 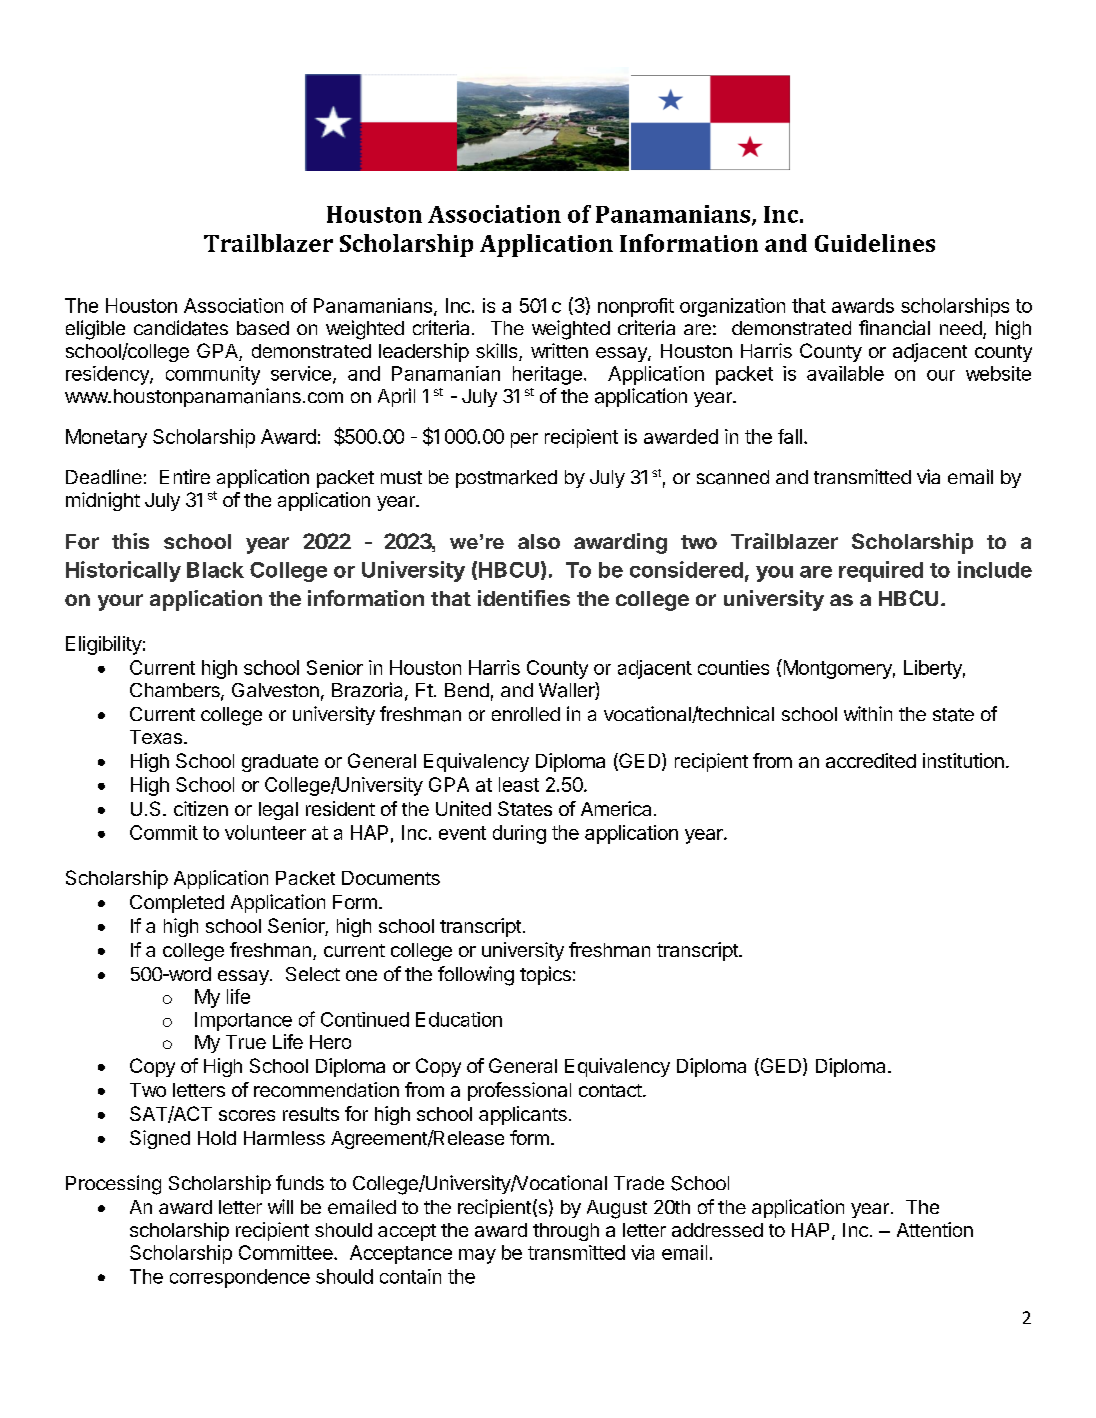 What do you see at coordinates (566, 1232) in the document?
I see `through` at bounding box center [566, 1232].
